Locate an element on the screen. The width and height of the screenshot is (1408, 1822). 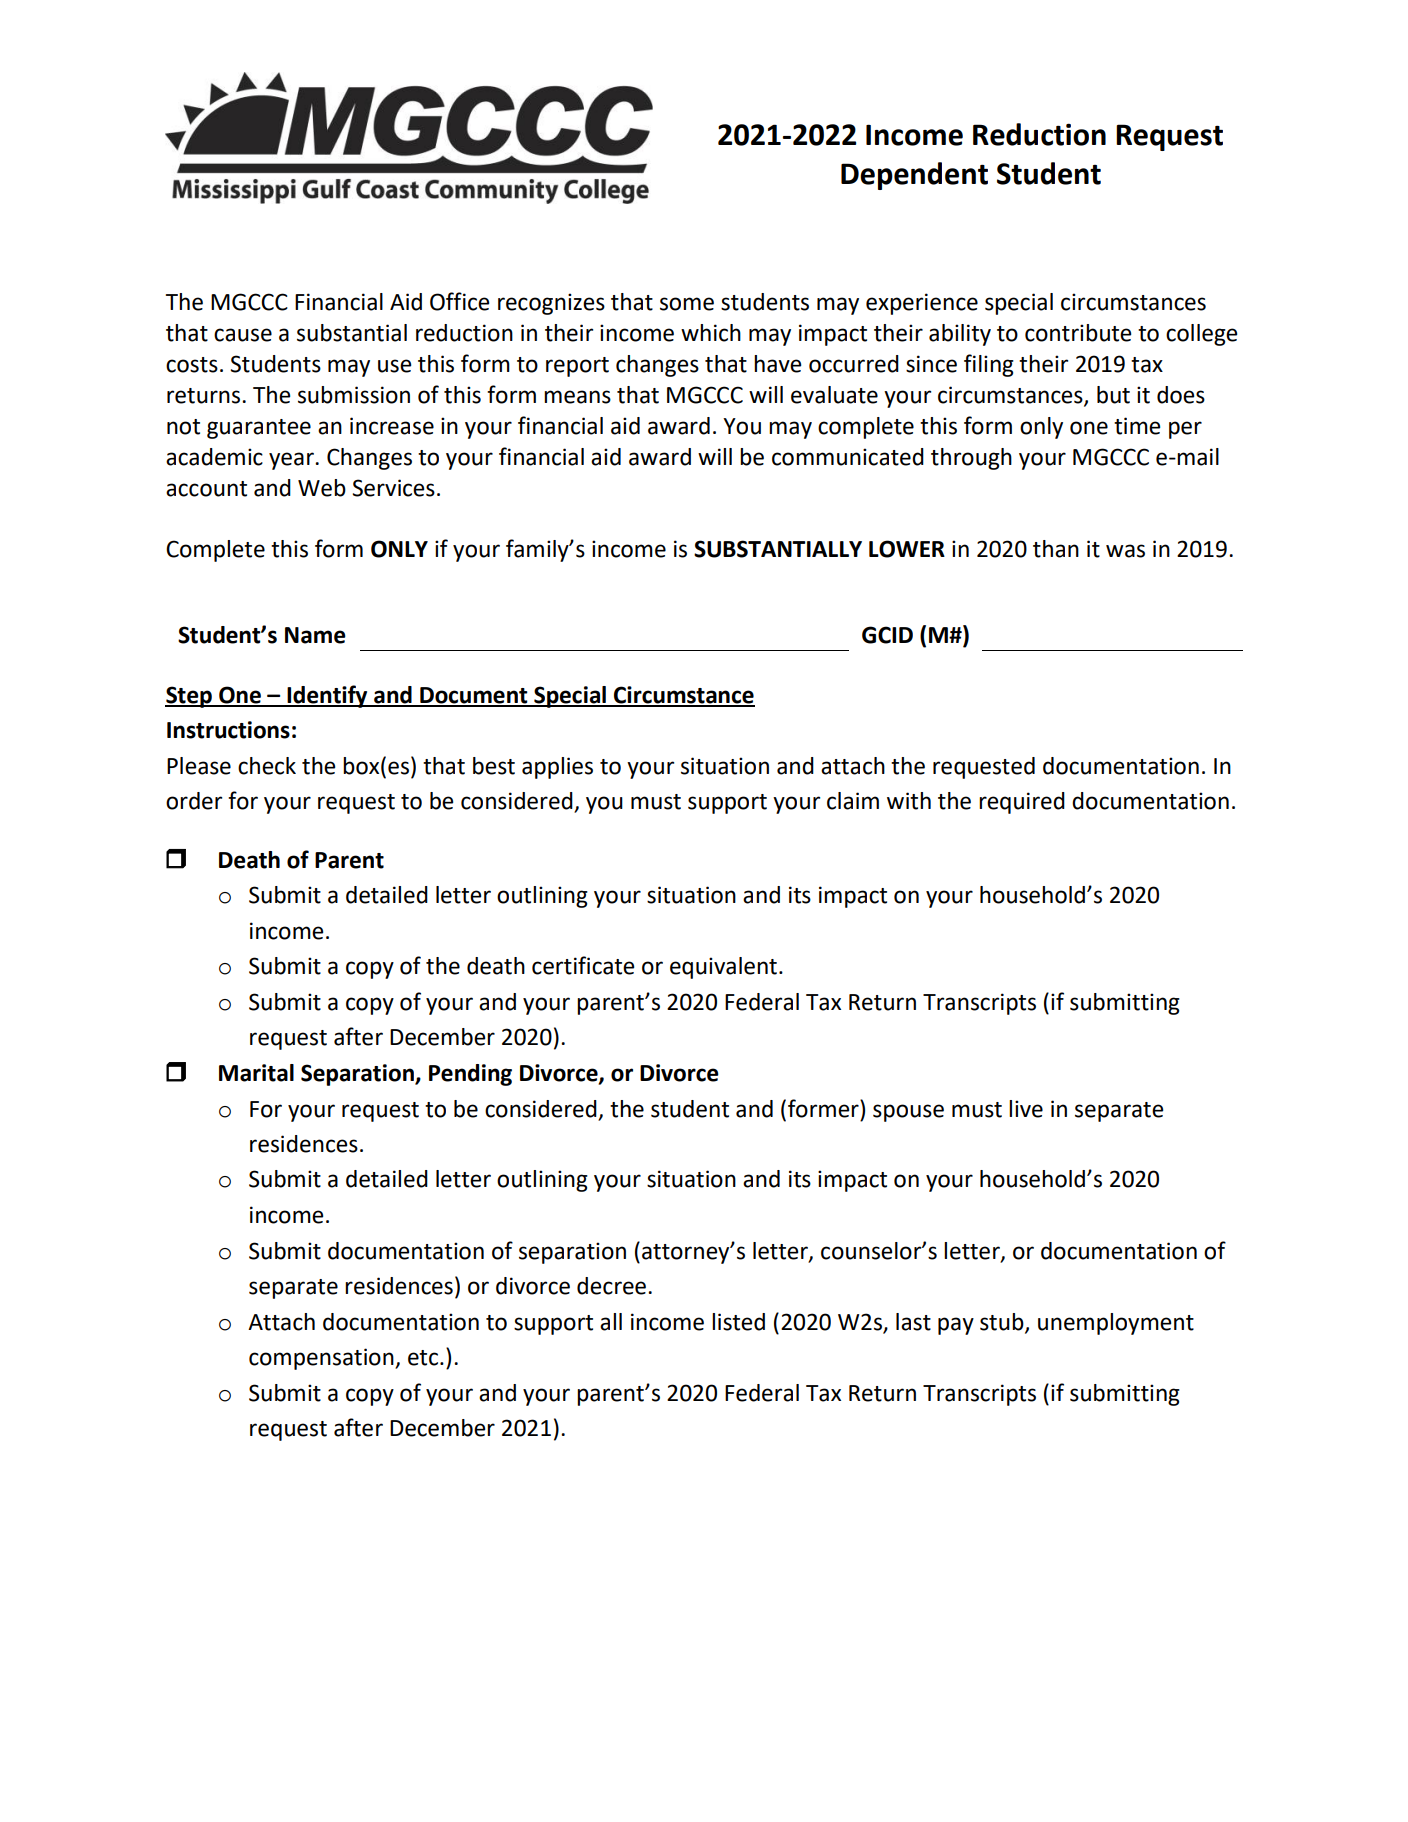
communicated is located at coordinates (848, 457).
